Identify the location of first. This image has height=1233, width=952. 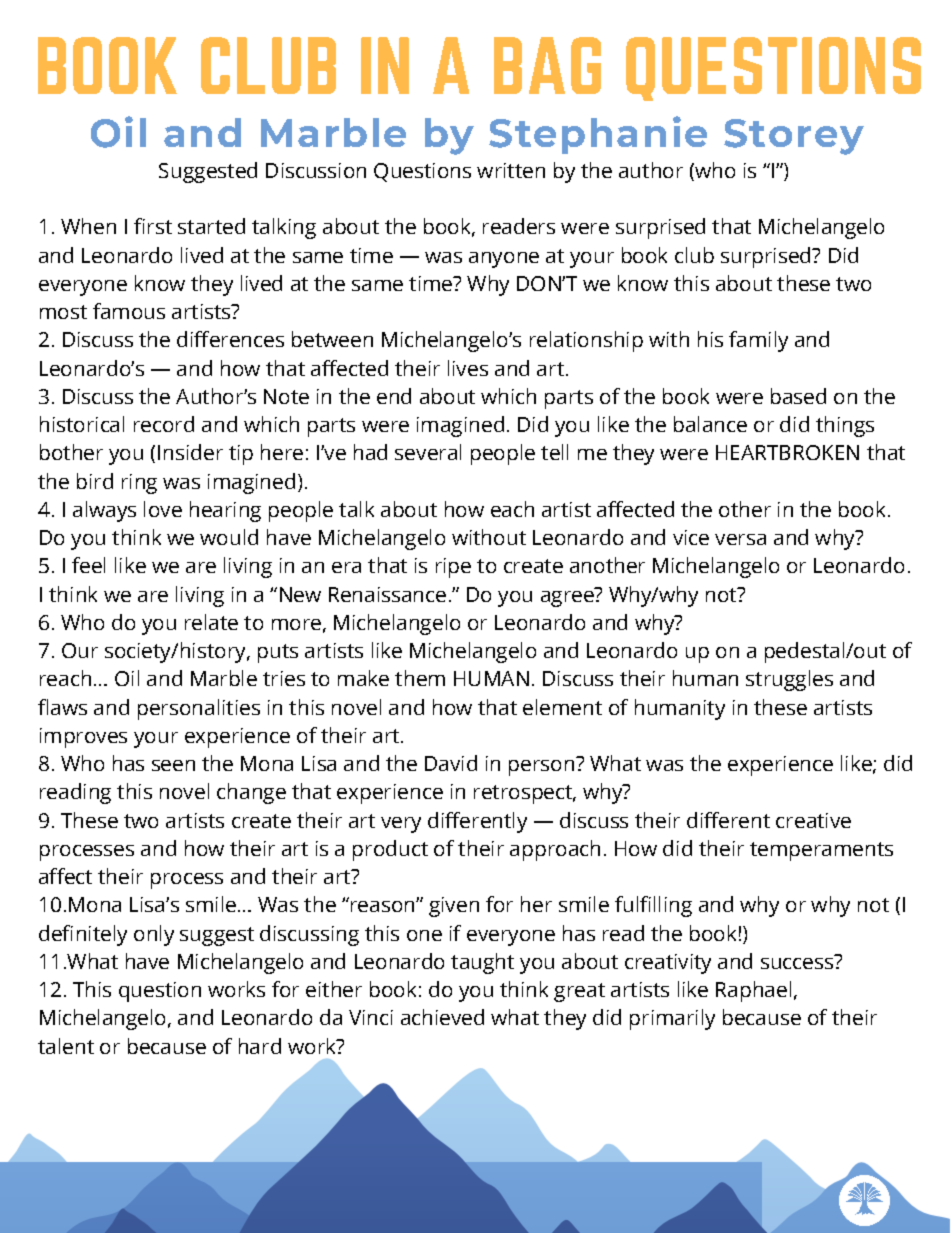
(153, 226).
